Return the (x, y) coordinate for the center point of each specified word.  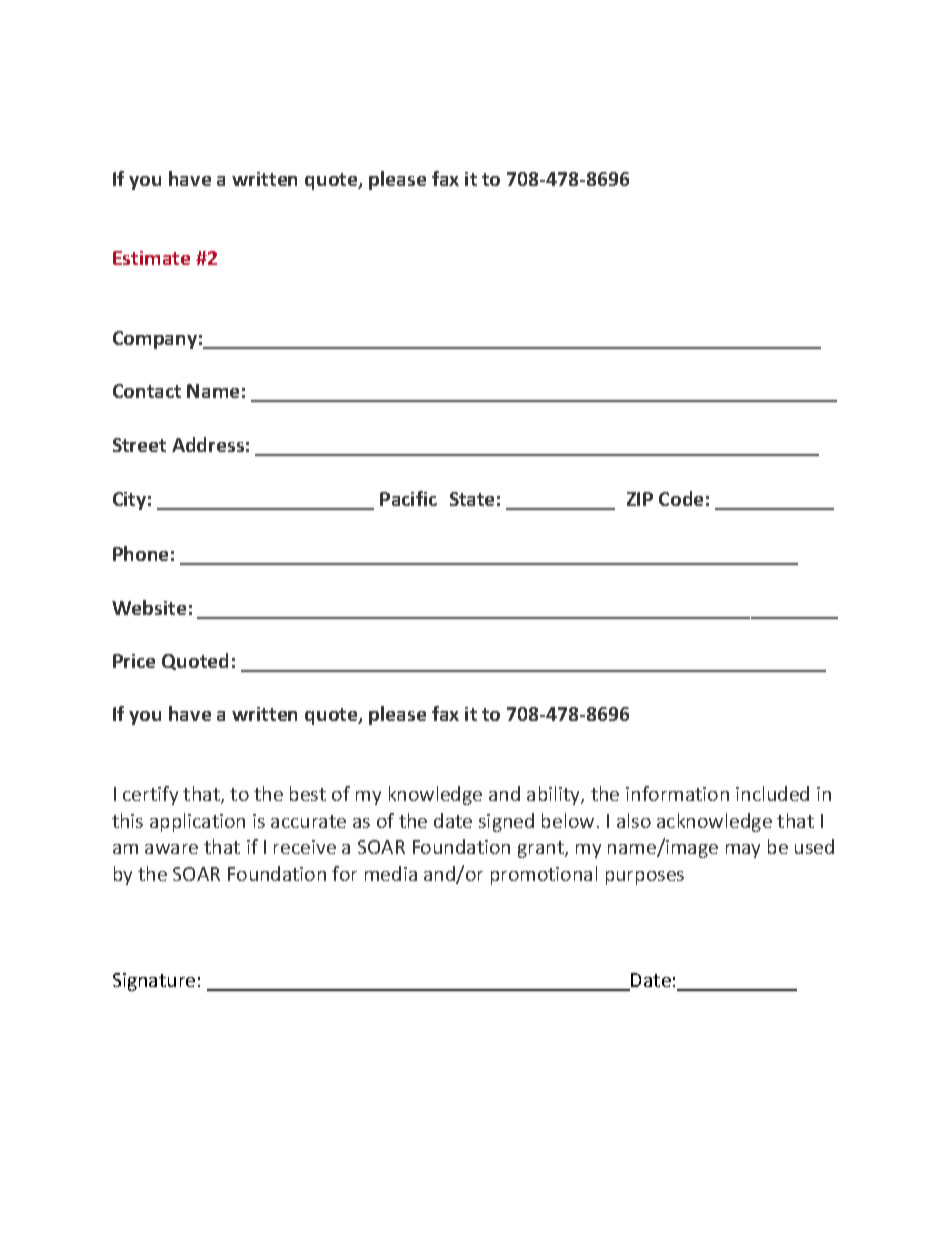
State (472, 499)
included (772, 793)
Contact (147, 391)
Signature (154, 982)
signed (506, 822)
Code (681, 498)
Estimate (151, 258)
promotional (544, 875)
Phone (140, 553)
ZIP (640, 499)
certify (150, 795)
